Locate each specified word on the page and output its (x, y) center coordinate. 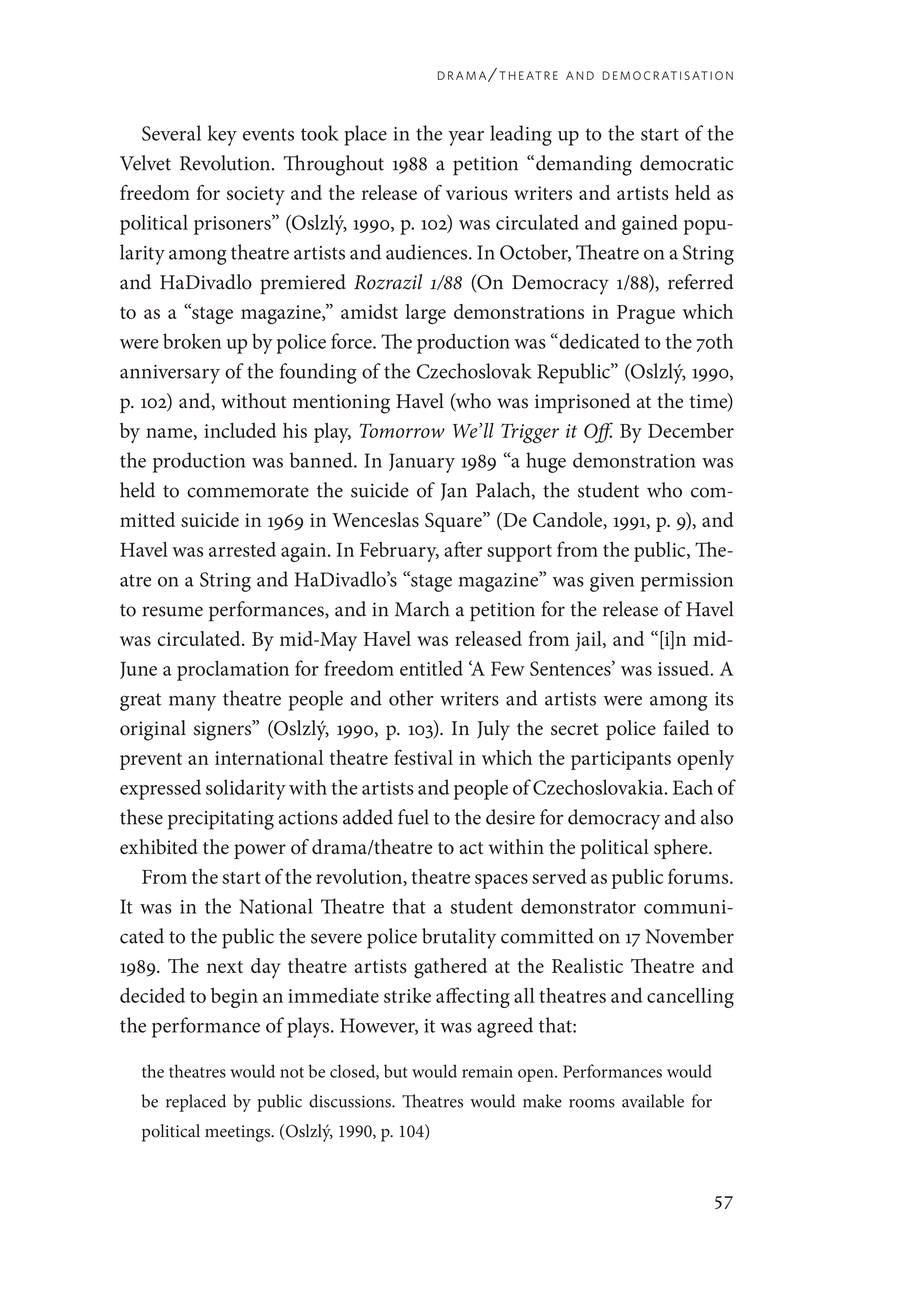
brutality (459, 938)
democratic (687, 163)
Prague (646, 314)
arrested (242, 549)
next (225, 967)
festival (423, 757)
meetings (238, 1133)
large (425, 314)
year (466, 138)
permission (687, 582)
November (689, 936)
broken (192, 341)
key (222, 135)
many (192, 703)
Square (454, 522)
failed (686, 728)
